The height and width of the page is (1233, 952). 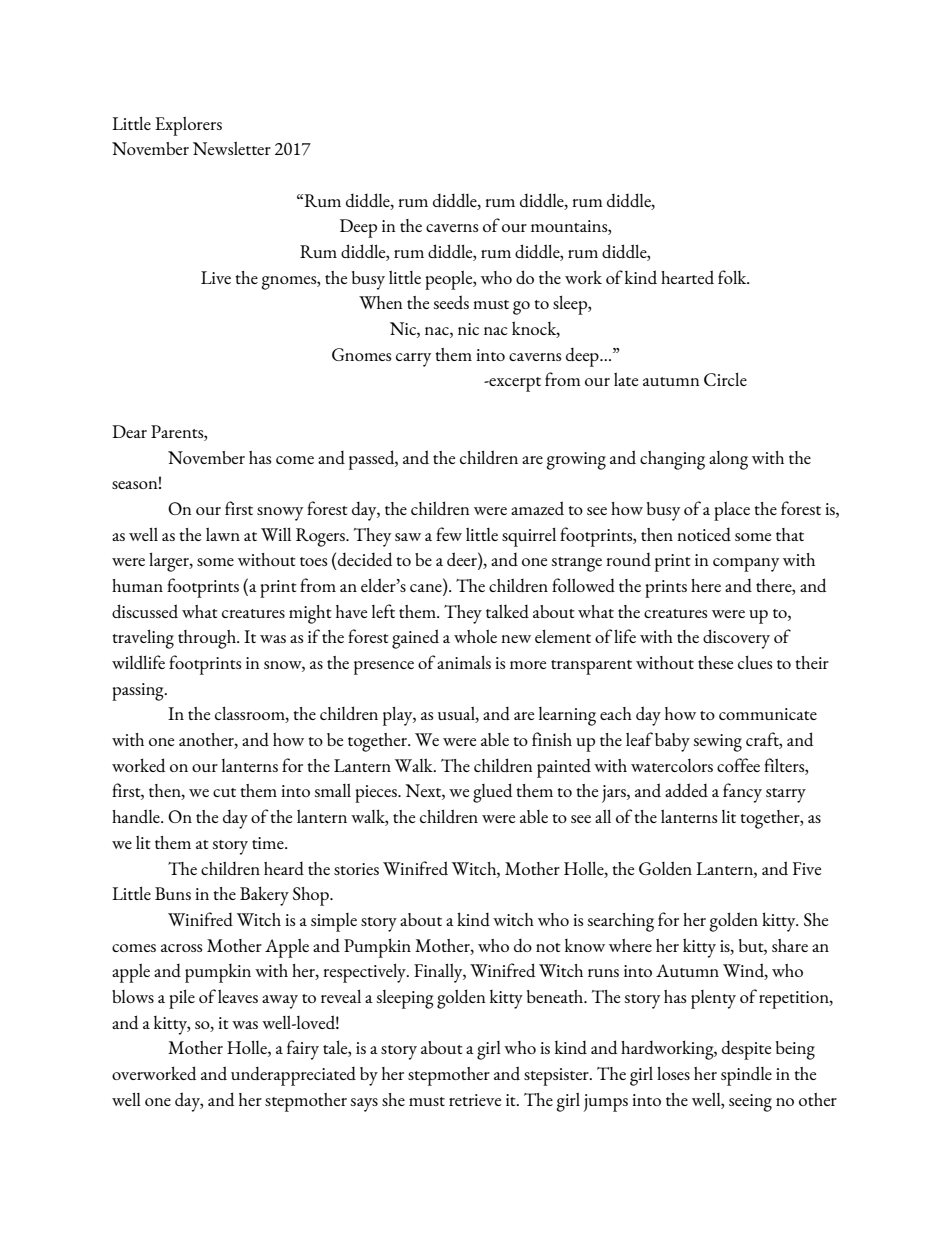 I want to click on seeds, so click(x=451, y=302).
